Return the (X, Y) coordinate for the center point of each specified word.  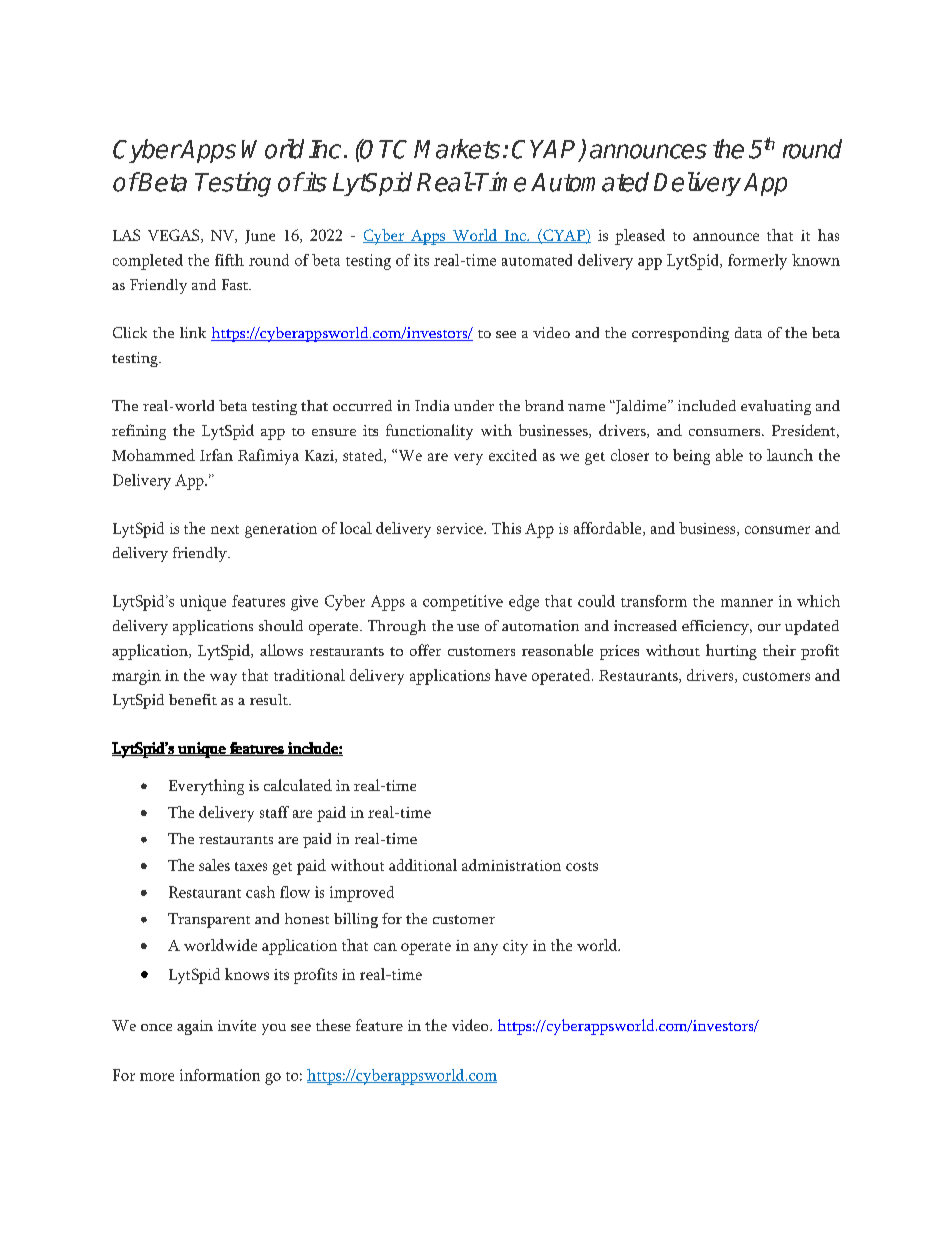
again (195, 1027)
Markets (457, 149)
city (515, 947)
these (333, 1025)
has (828, 235)
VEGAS (175, 236)
